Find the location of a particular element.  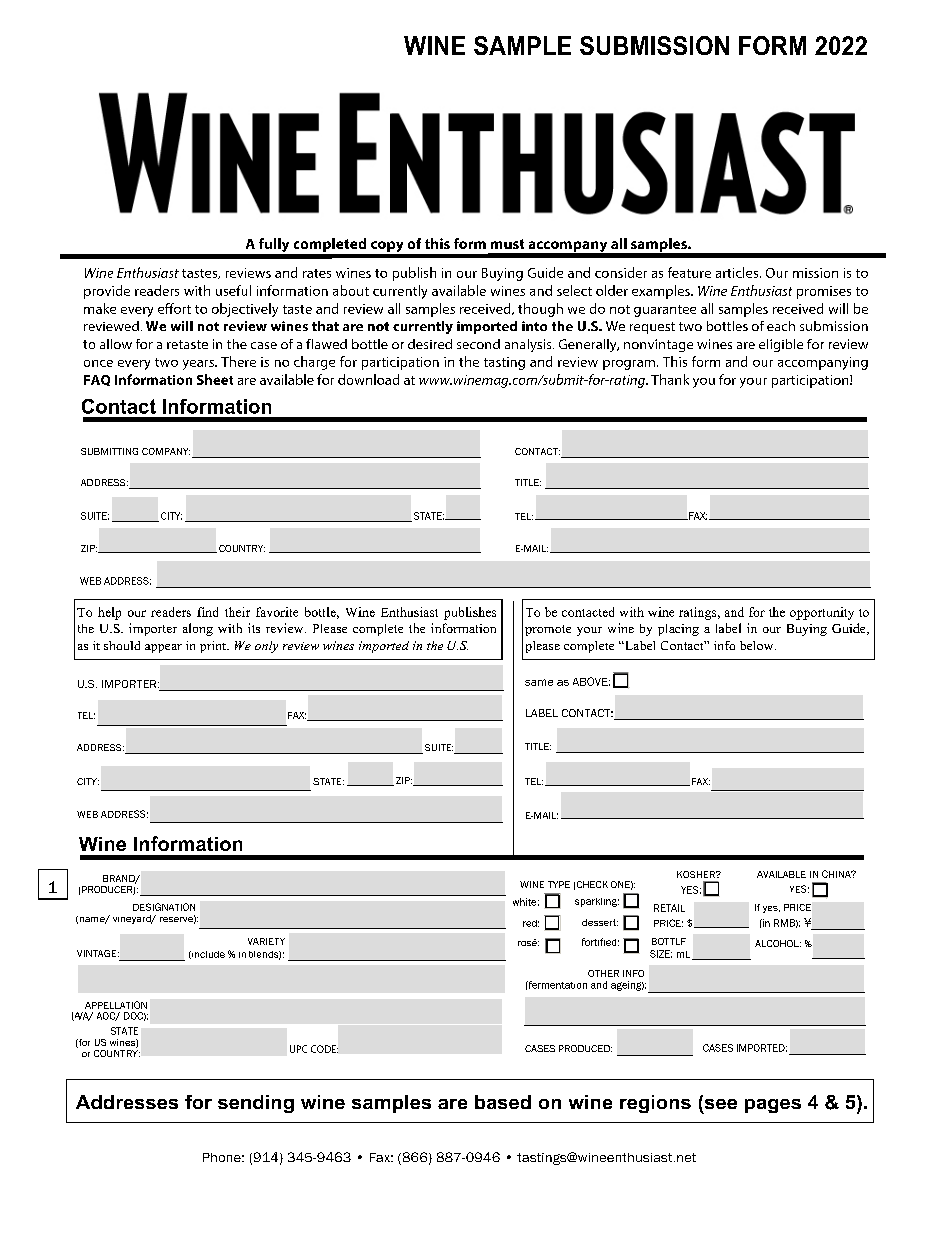

must is located at coordinates (507, 244).
